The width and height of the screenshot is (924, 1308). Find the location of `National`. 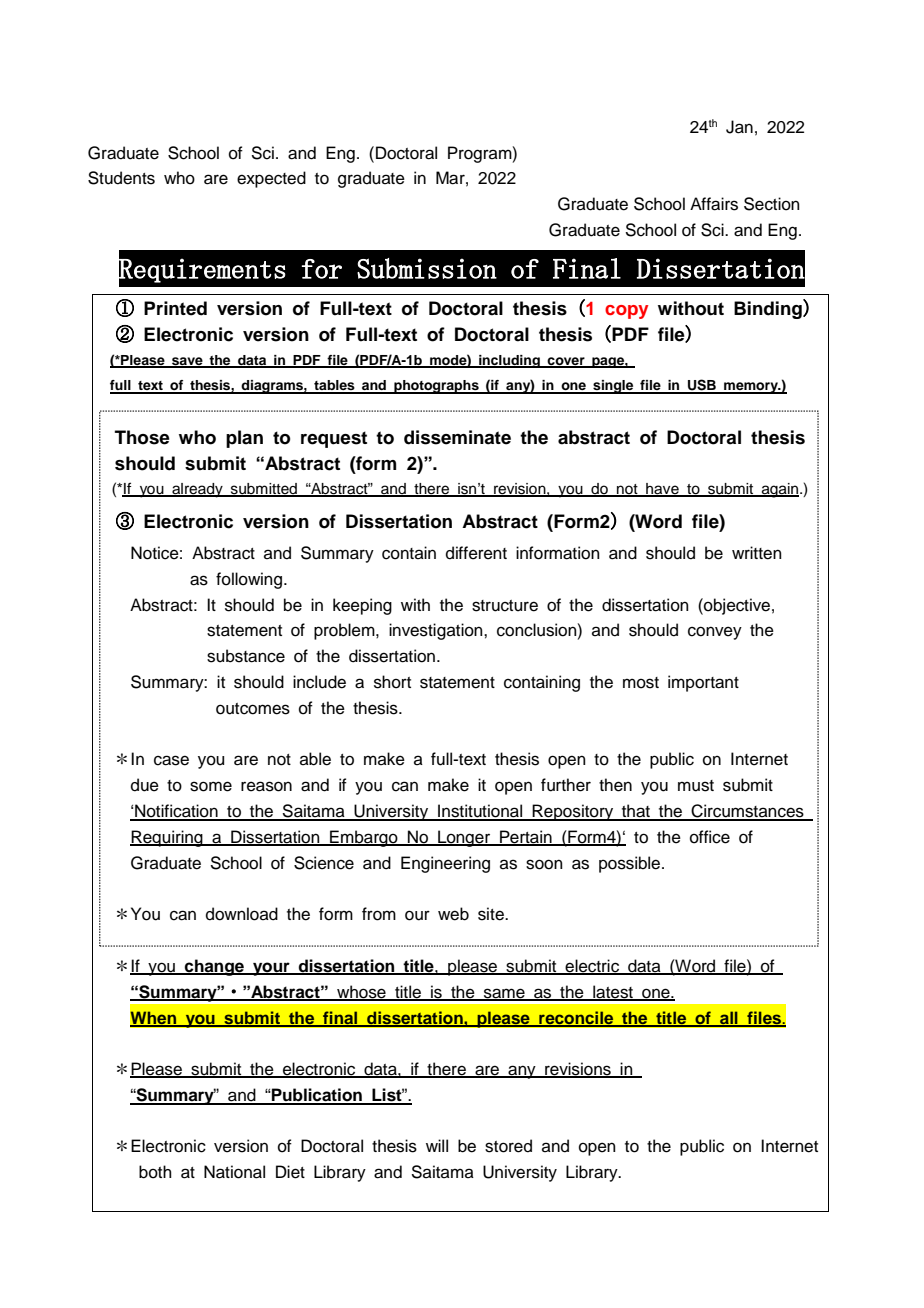

National is located at coordinates (234, 1172).
